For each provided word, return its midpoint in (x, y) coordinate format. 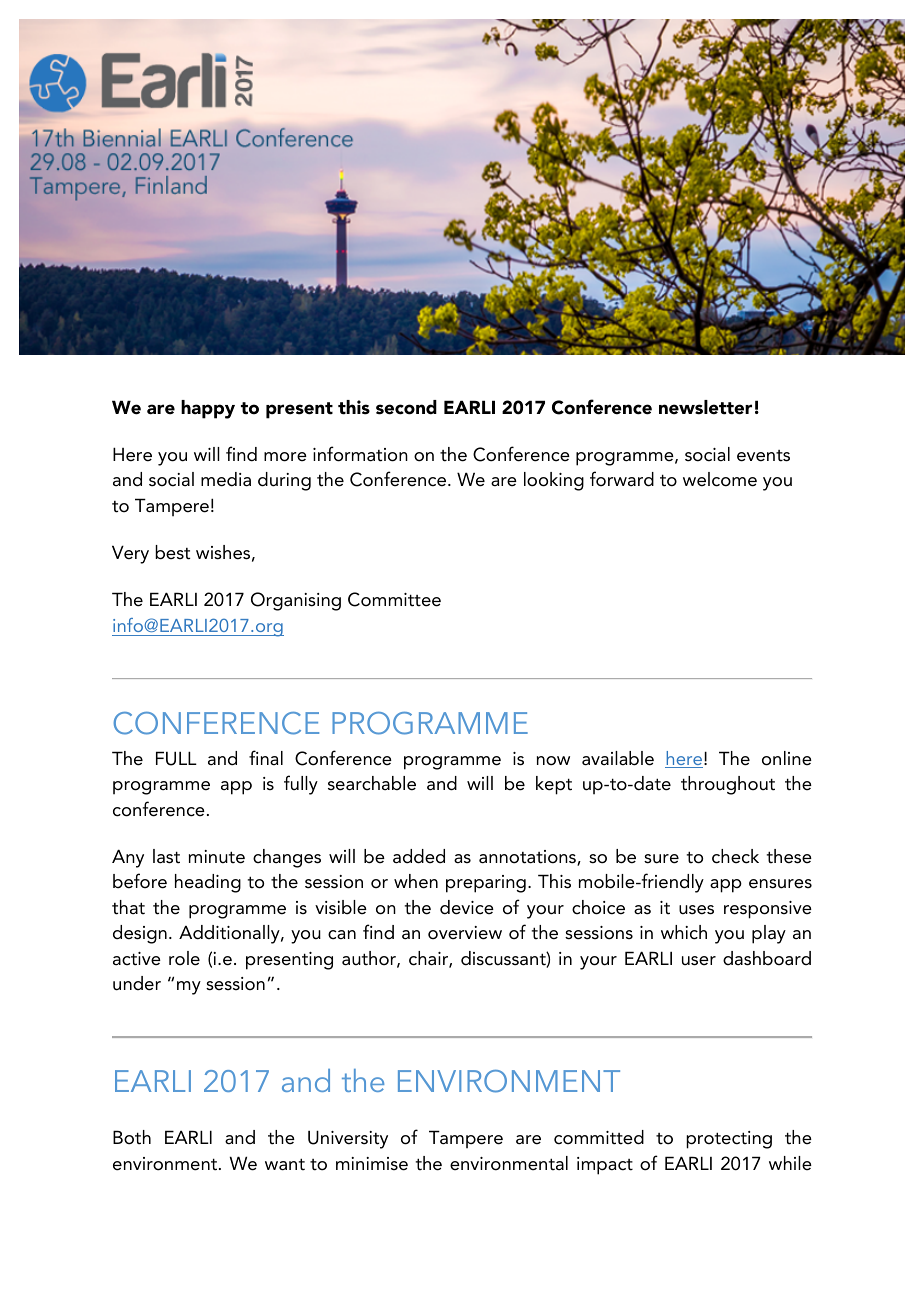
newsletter (705, 407)
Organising (296, 601)
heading (208, 883)
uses (696, 910)
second (406, 407)
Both (132, 1137)
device (467, 907)
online (787, 758)
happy (208, 409)
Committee (394, 599)
